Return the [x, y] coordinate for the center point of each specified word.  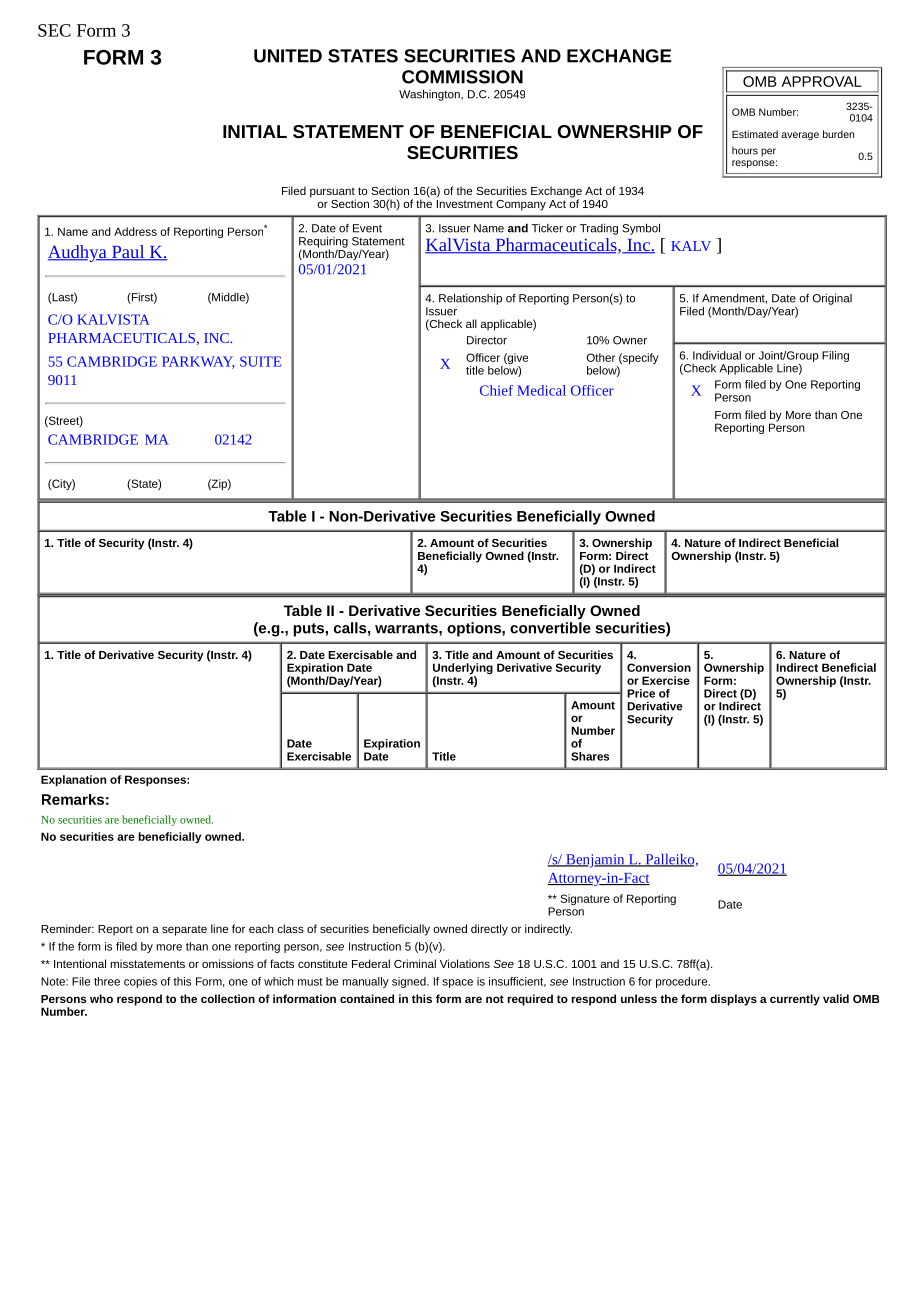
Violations [465, 963]
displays [733, 1000]
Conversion [659, 667]
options [475, 629]
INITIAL [255, 131]
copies [140, 982]
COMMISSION [462, 77]
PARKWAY [198, 362]
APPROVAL [821, 81]
